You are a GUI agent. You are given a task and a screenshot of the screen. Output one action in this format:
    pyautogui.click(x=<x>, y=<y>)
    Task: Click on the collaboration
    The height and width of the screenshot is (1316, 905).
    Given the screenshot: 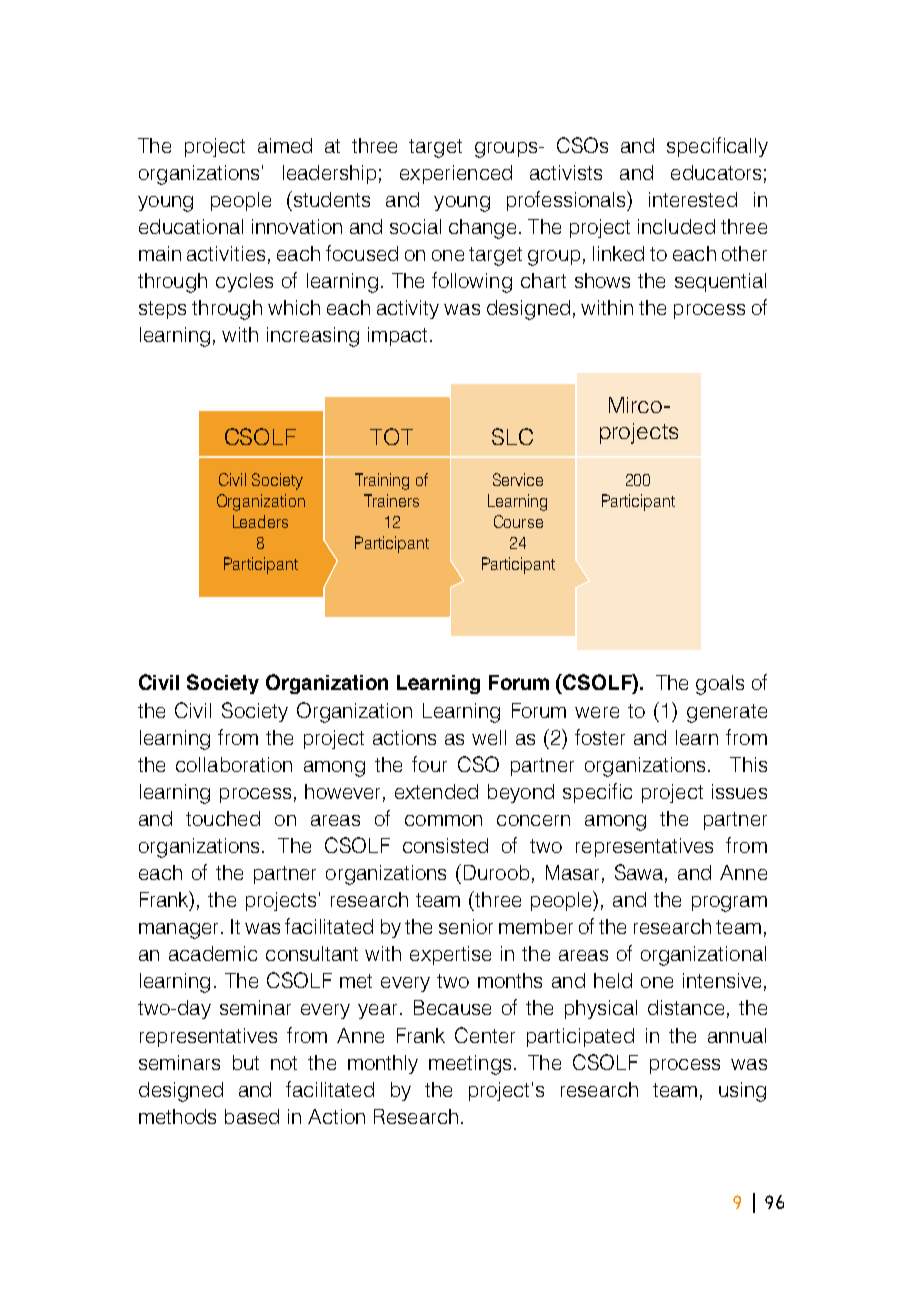 What is the action you would take?
    pyautogui.click(x=234, y=764)
